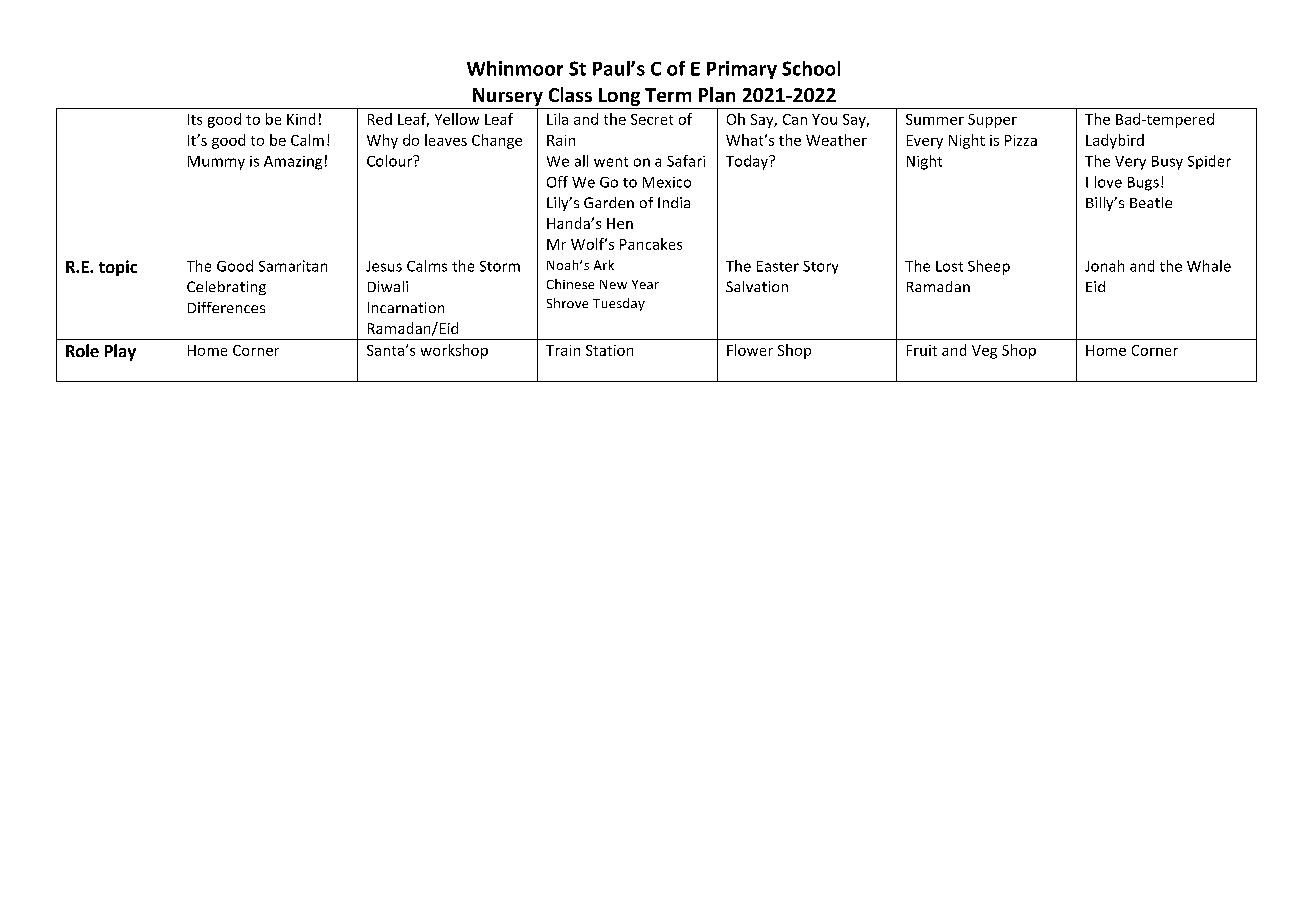 This screenshot has height=924, width=1308. What do you see at coordinates (226, 288) in the screenshot?
I see `Celebrating` at bounding box center [226, 288].
